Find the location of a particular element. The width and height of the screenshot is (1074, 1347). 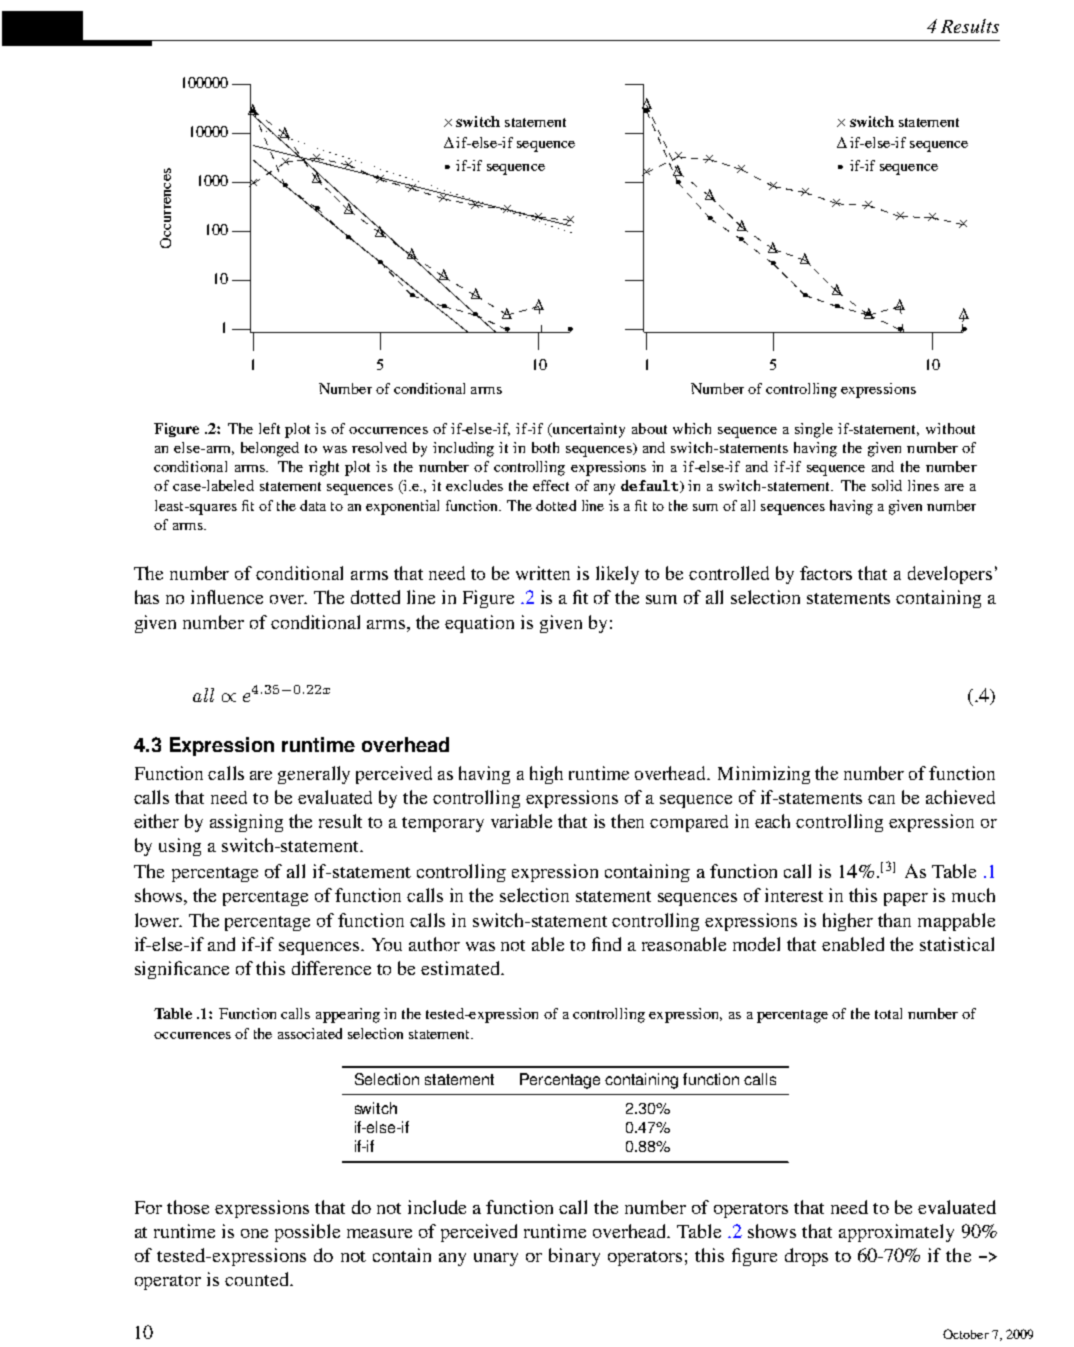

binary is located at coordinates (574, 1257).
